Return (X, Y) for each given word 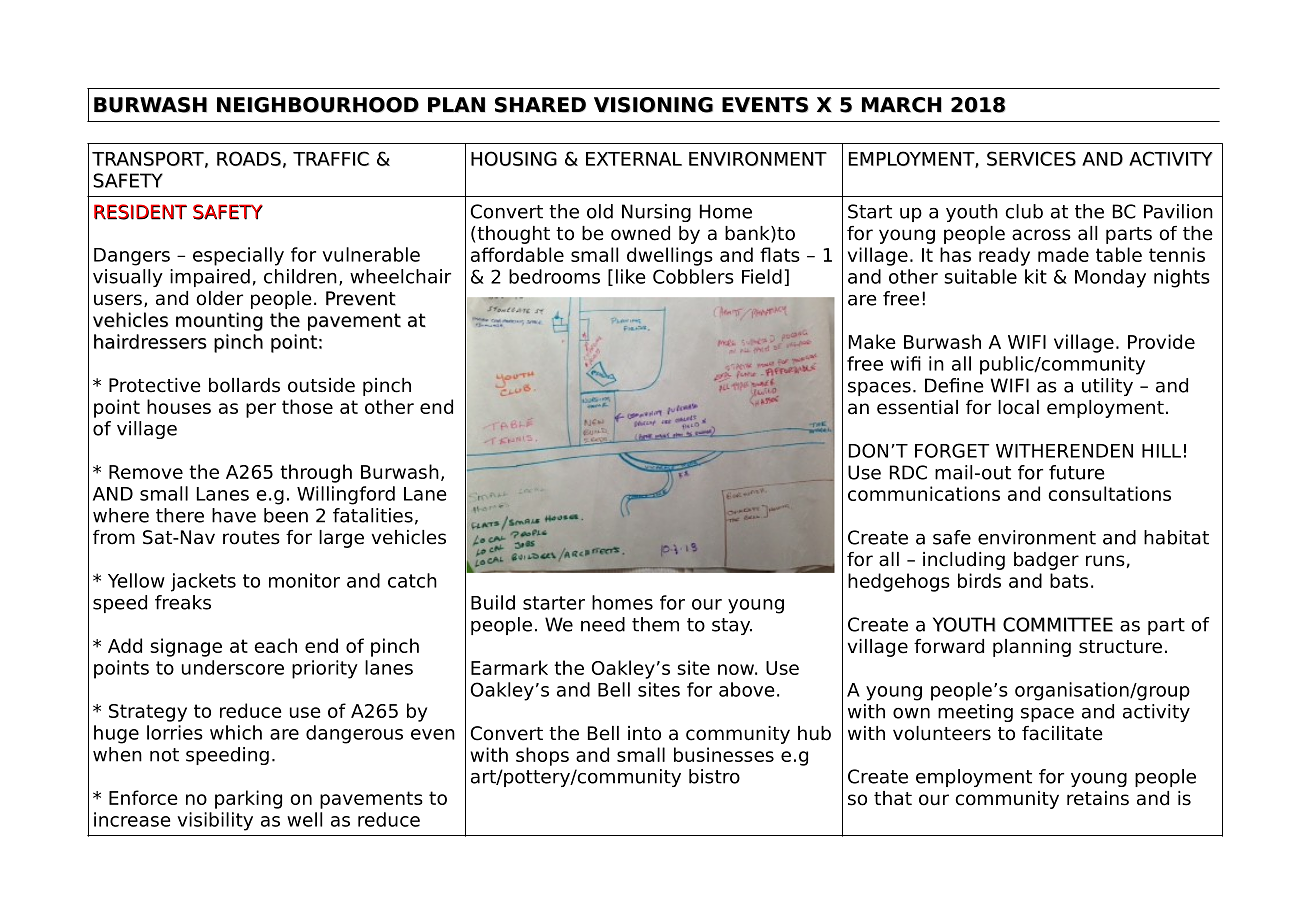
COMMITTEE (1058, 624)
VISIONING (653, 105)
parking (248, 799)
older (219, 298)
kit (1036, 276)
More (493, 448)
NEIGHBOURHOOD (318, 105)
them (655, 624)
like (630, 276)
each (275, 645)
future (1077, 472)
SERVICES (1031, 158)
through (316, 473)
